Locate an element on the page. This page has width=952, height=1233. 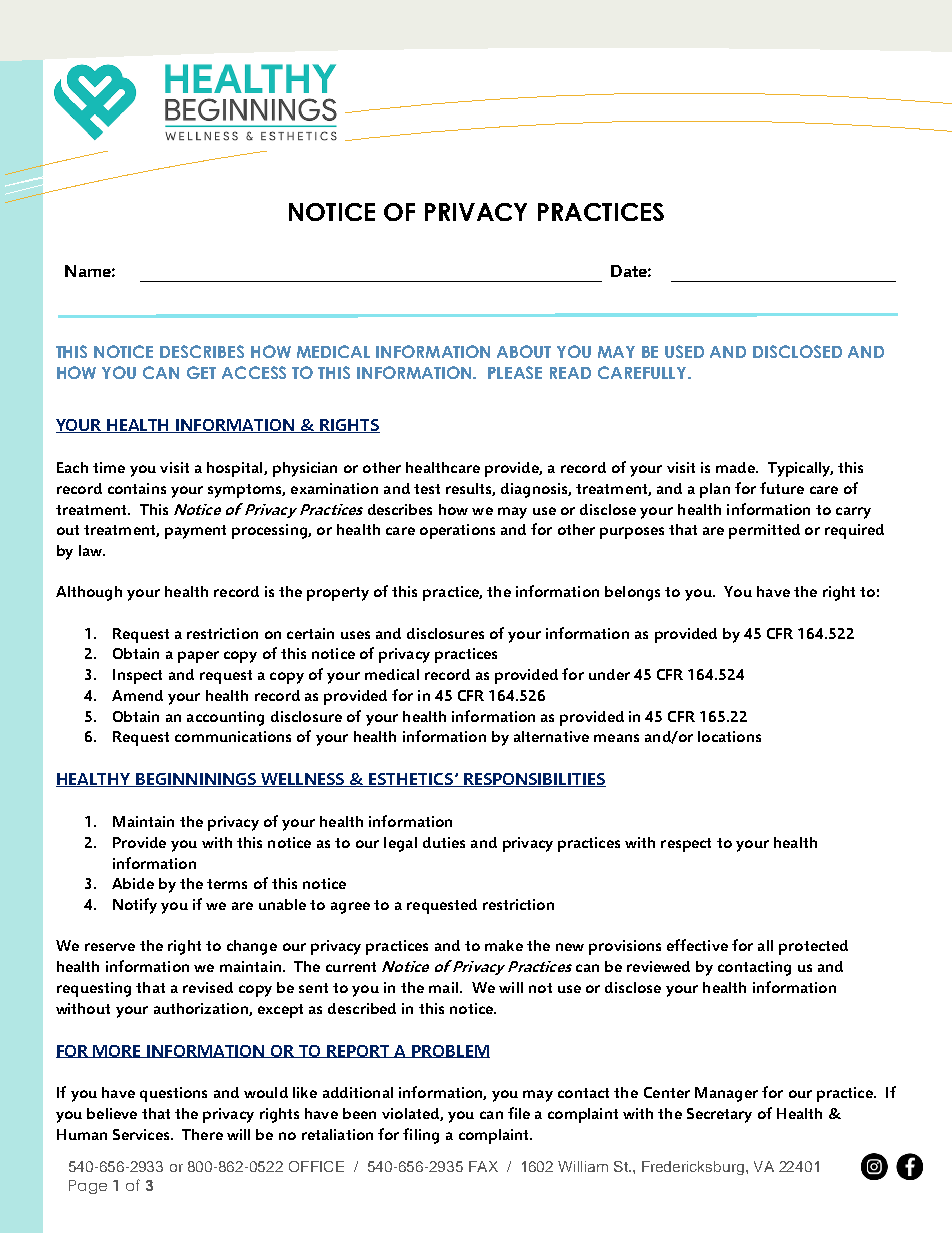
permitted is located at coordinates (764, 531).
